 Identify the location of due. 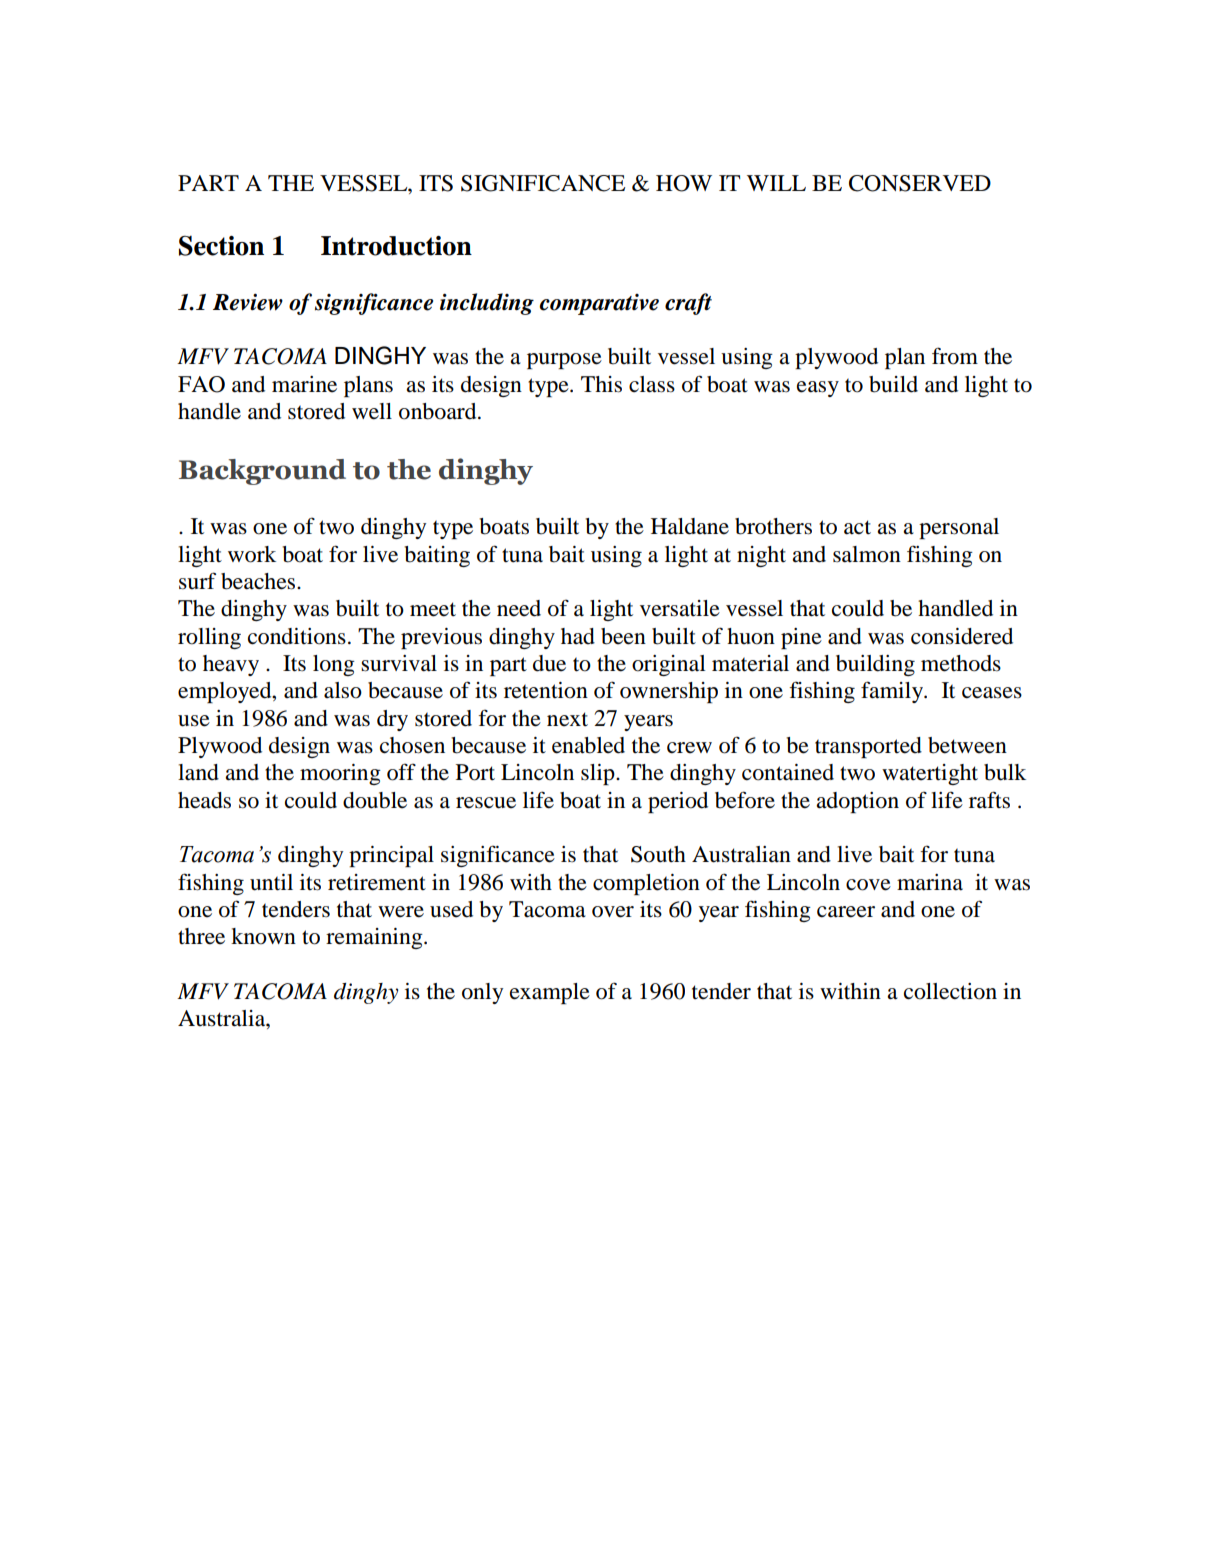
(549, 663).
